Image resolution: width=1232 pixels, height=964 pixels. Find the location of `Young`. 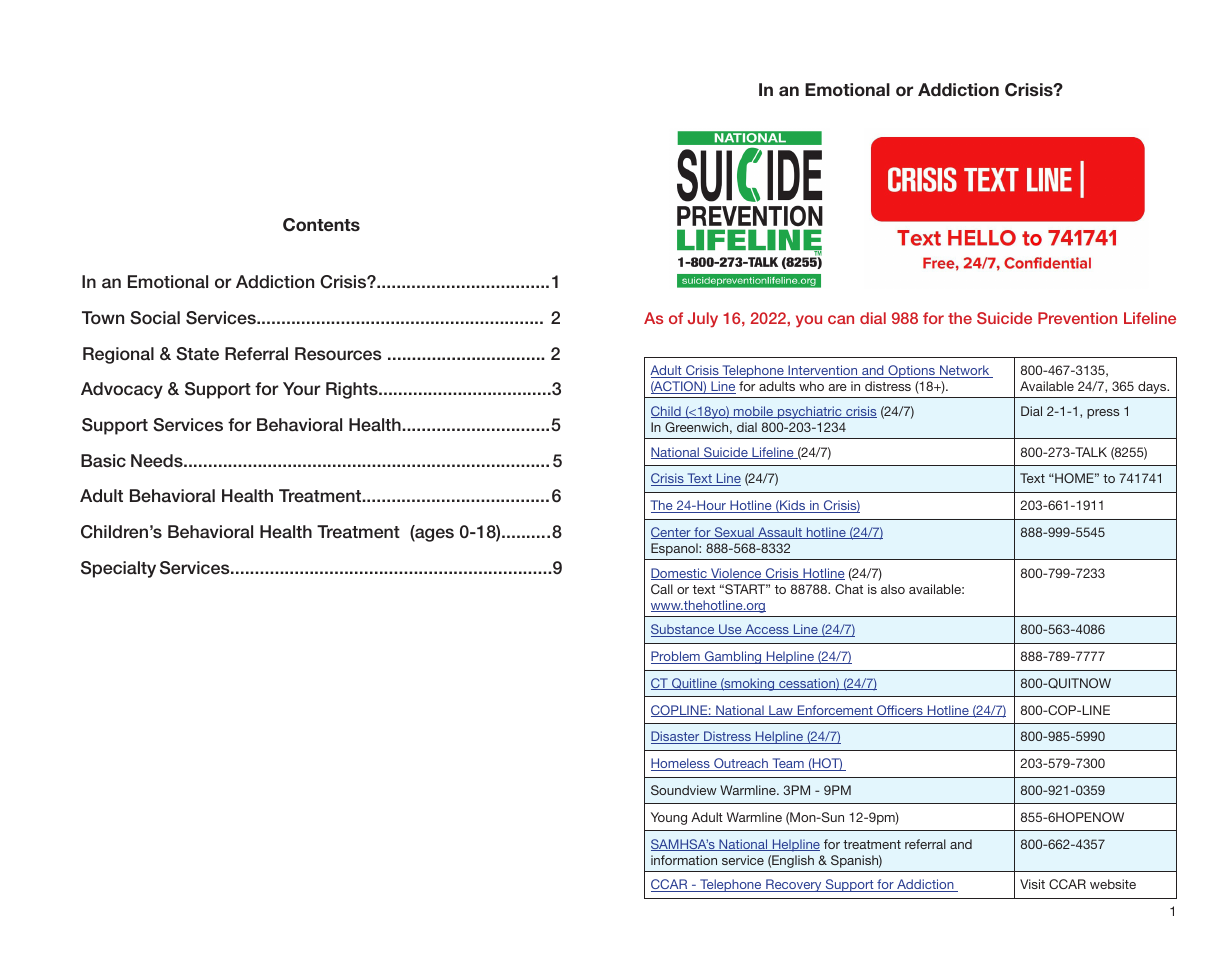

Young is located at coordinates (669, 818).
